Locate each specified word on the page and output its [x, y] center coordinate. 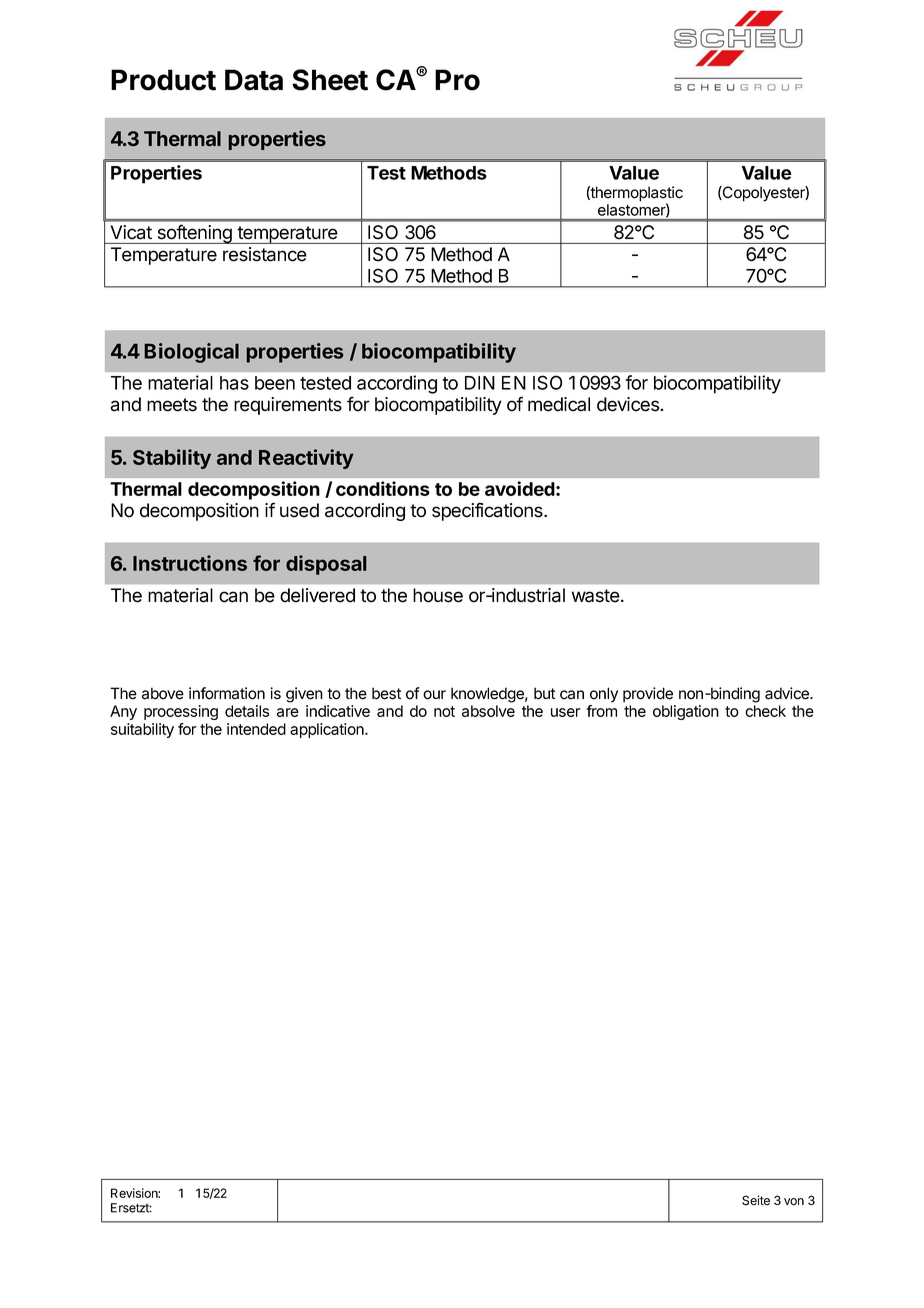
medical [559, 404]
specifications [488, 511]
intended [256, 729]
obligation [686, 712]
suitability [142, 730]
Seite [756, 1200]
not [444, 711]
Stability [172, 459]
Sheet [330, 80]
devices [629, 404]
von [794, 1202]
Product [163, 80]
